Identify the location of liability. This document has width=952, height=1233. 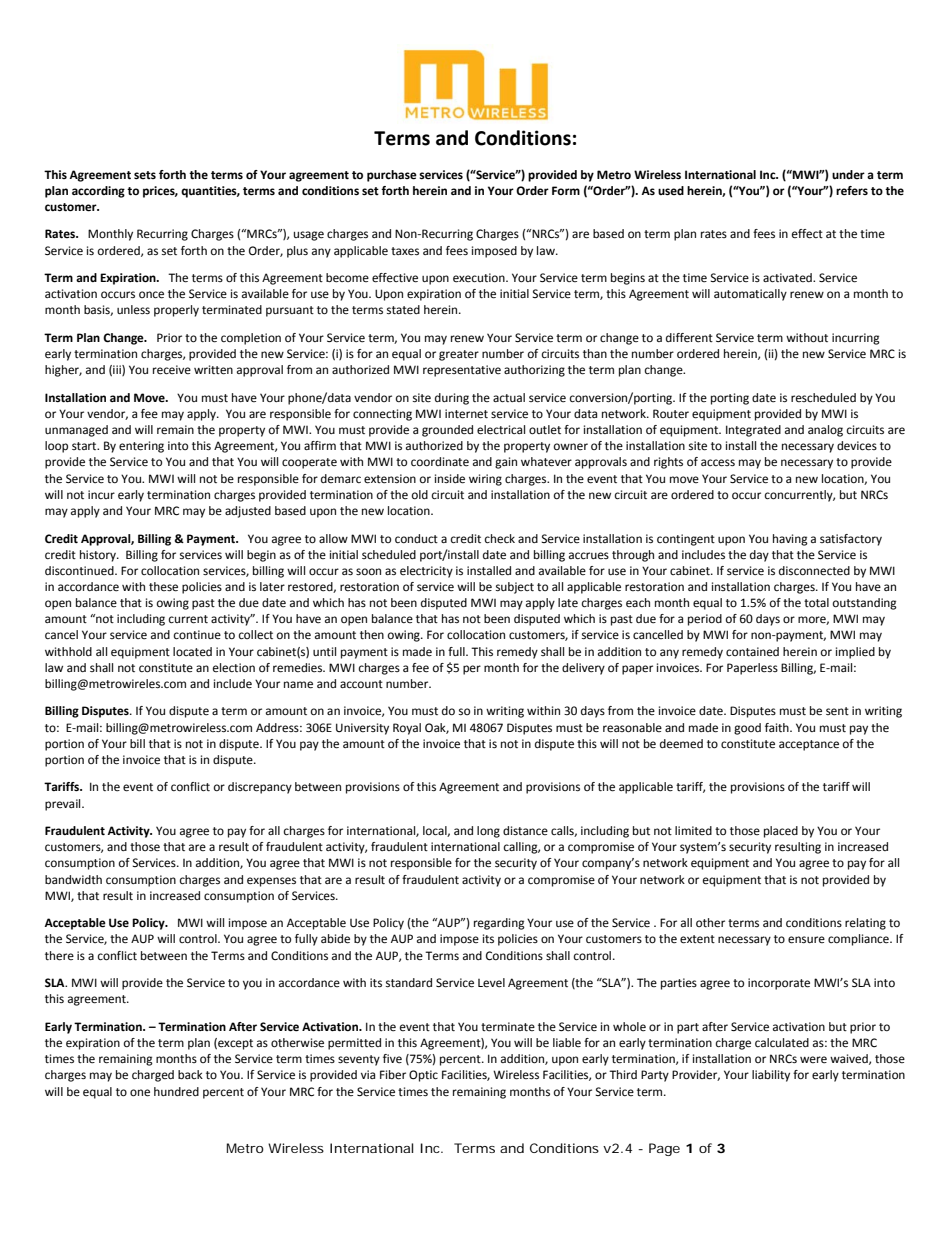
(771, 1076).
